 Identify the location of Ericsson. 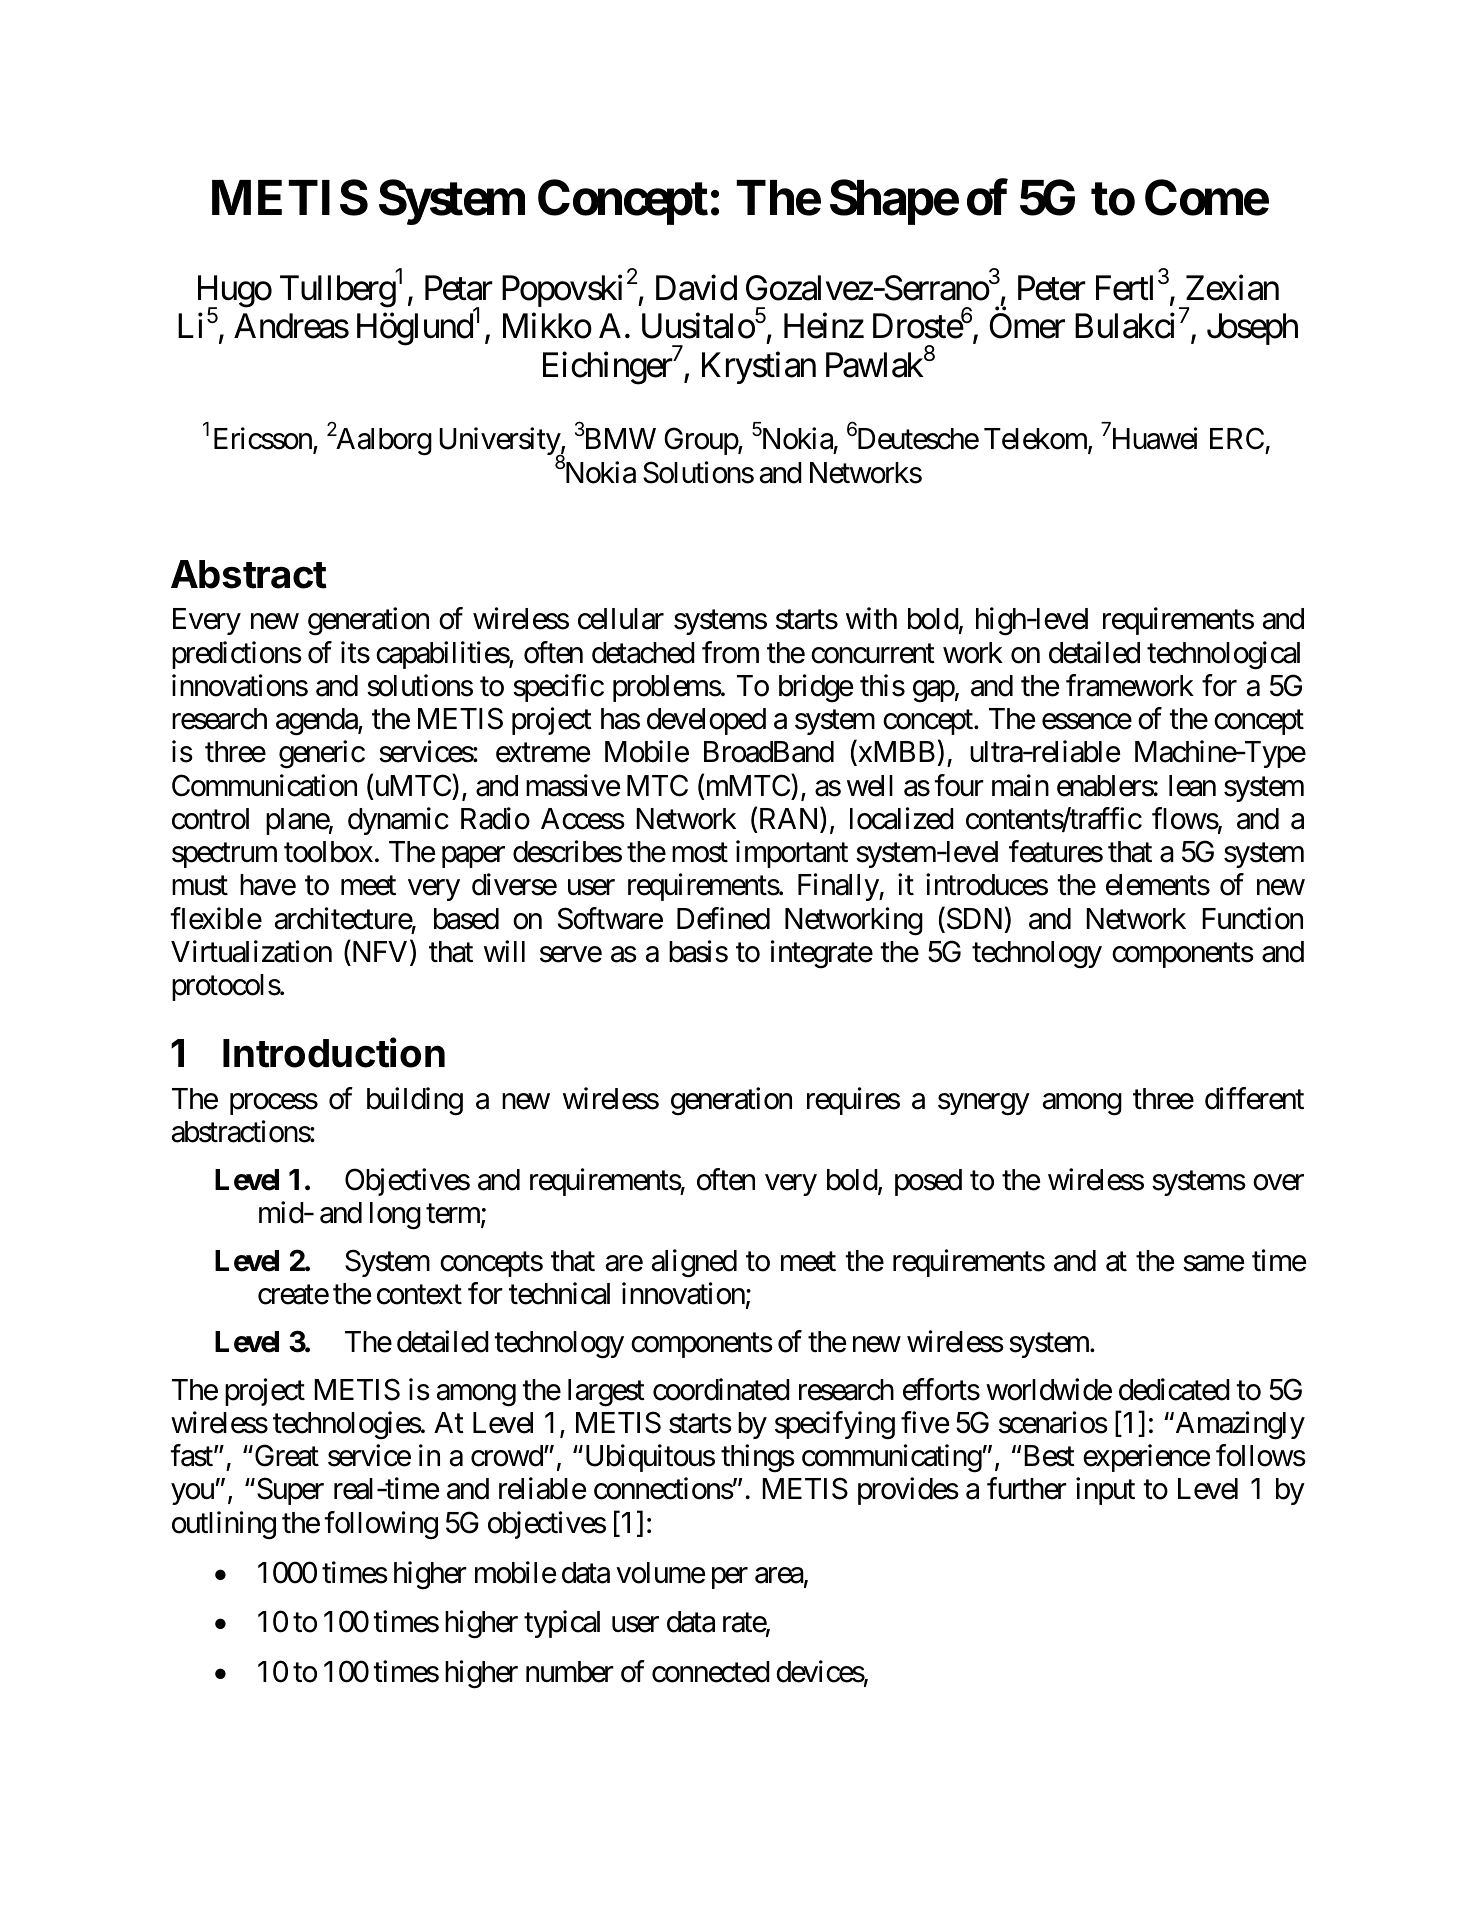
(264, 440).
